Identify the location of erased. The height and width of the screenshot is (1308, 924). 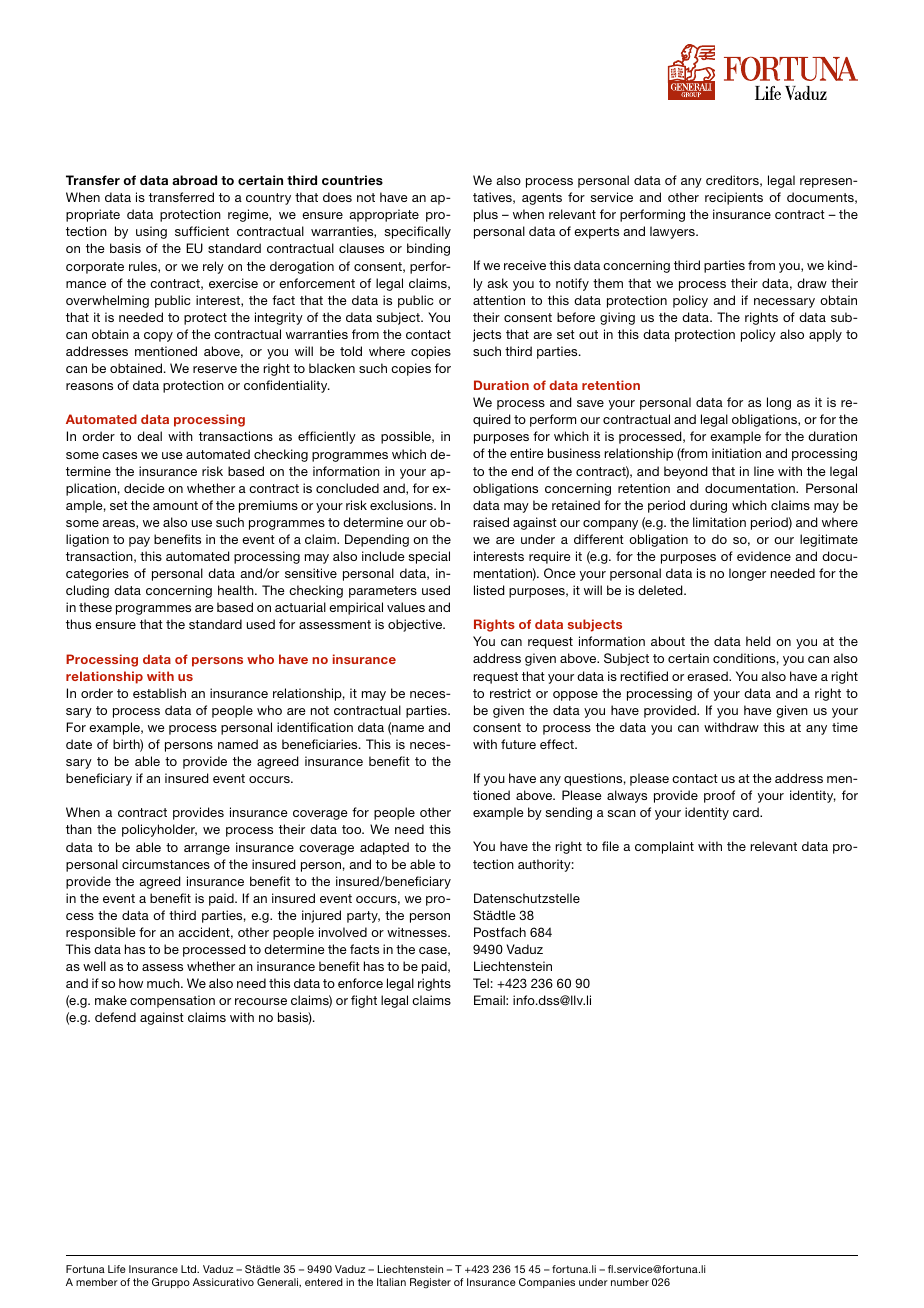
(708, 676).
